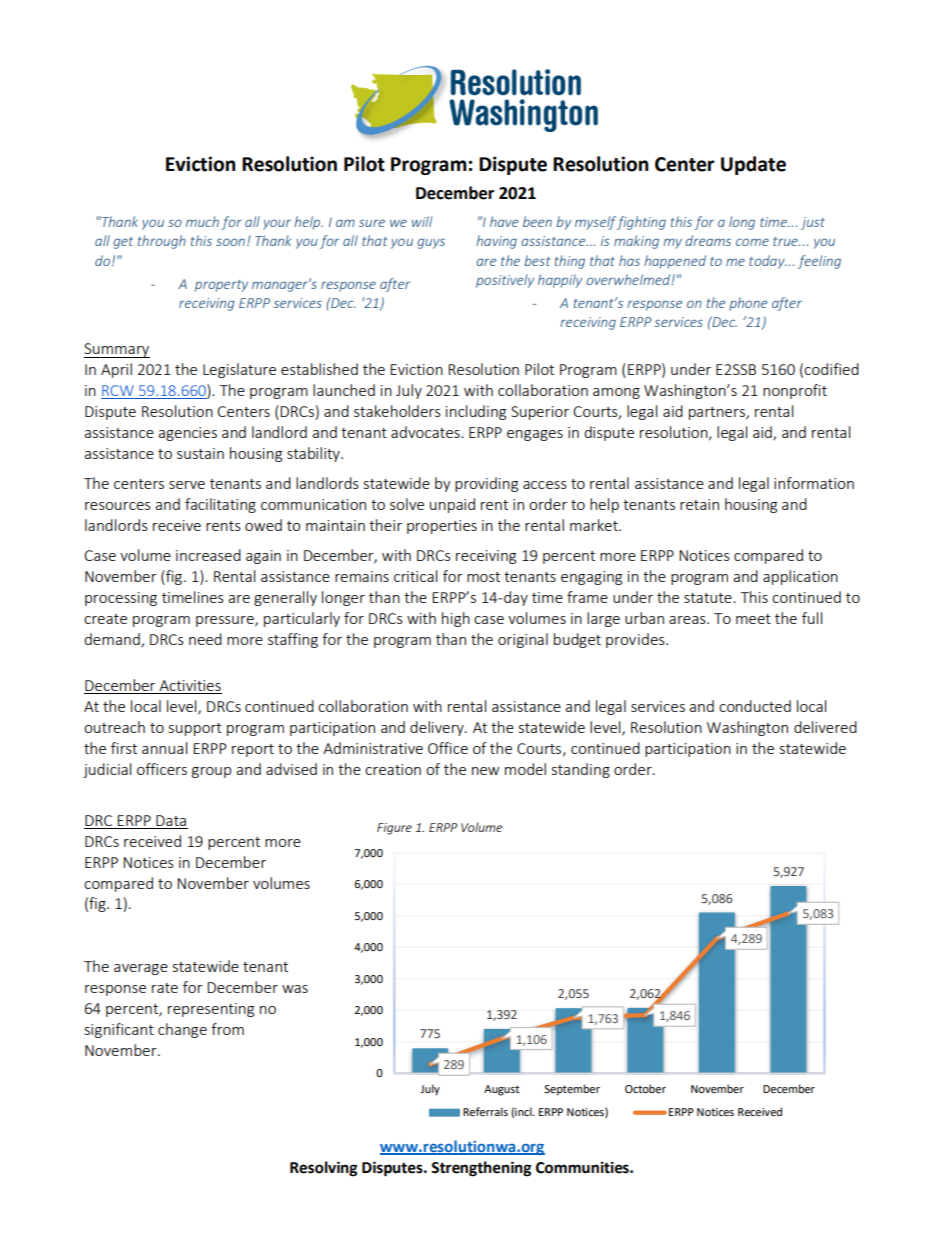  Describe the element at coordinates (753, 165) in the page. I see `Update` at that location.
